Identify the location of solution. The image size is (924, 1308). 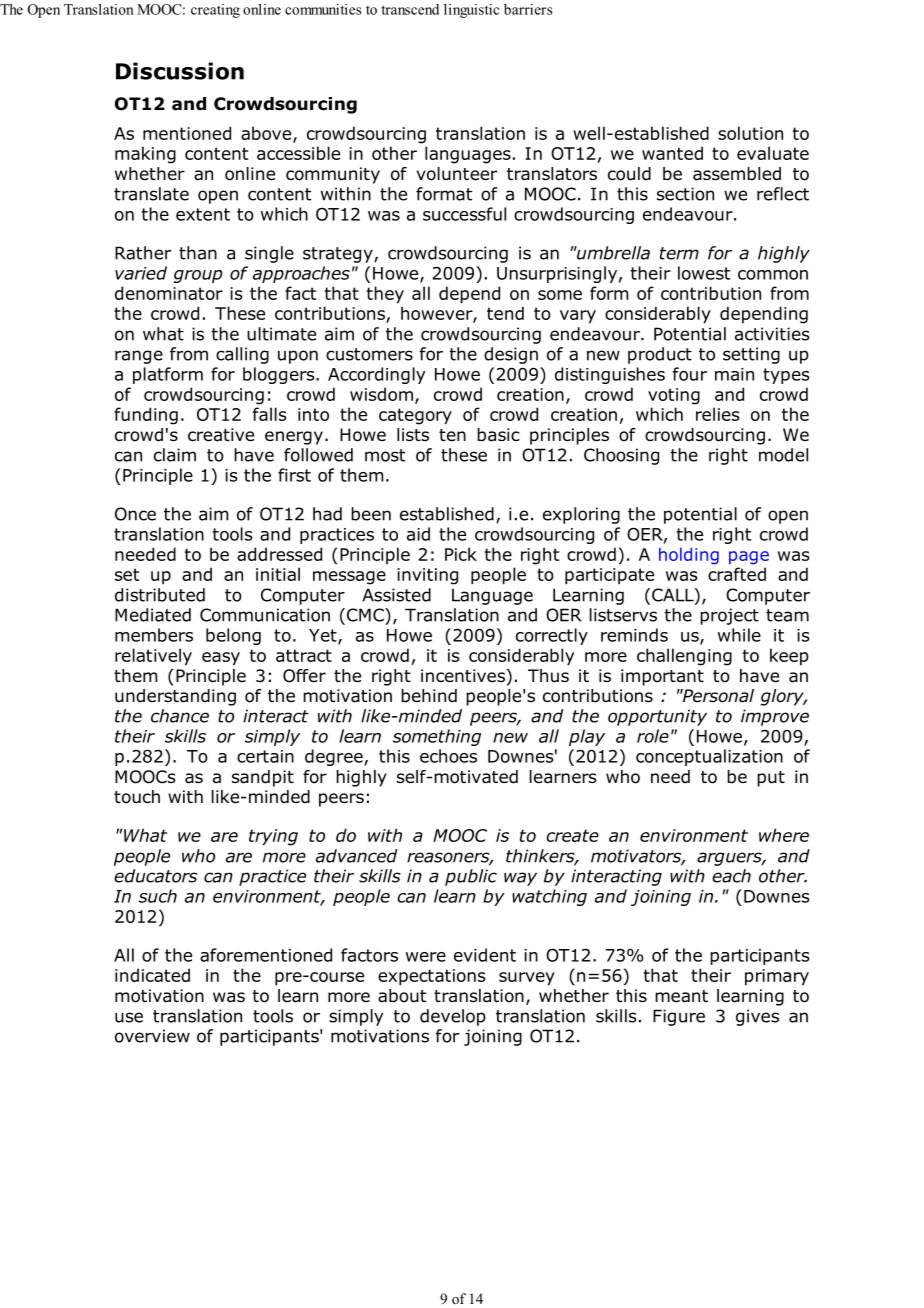
(750, 133).
